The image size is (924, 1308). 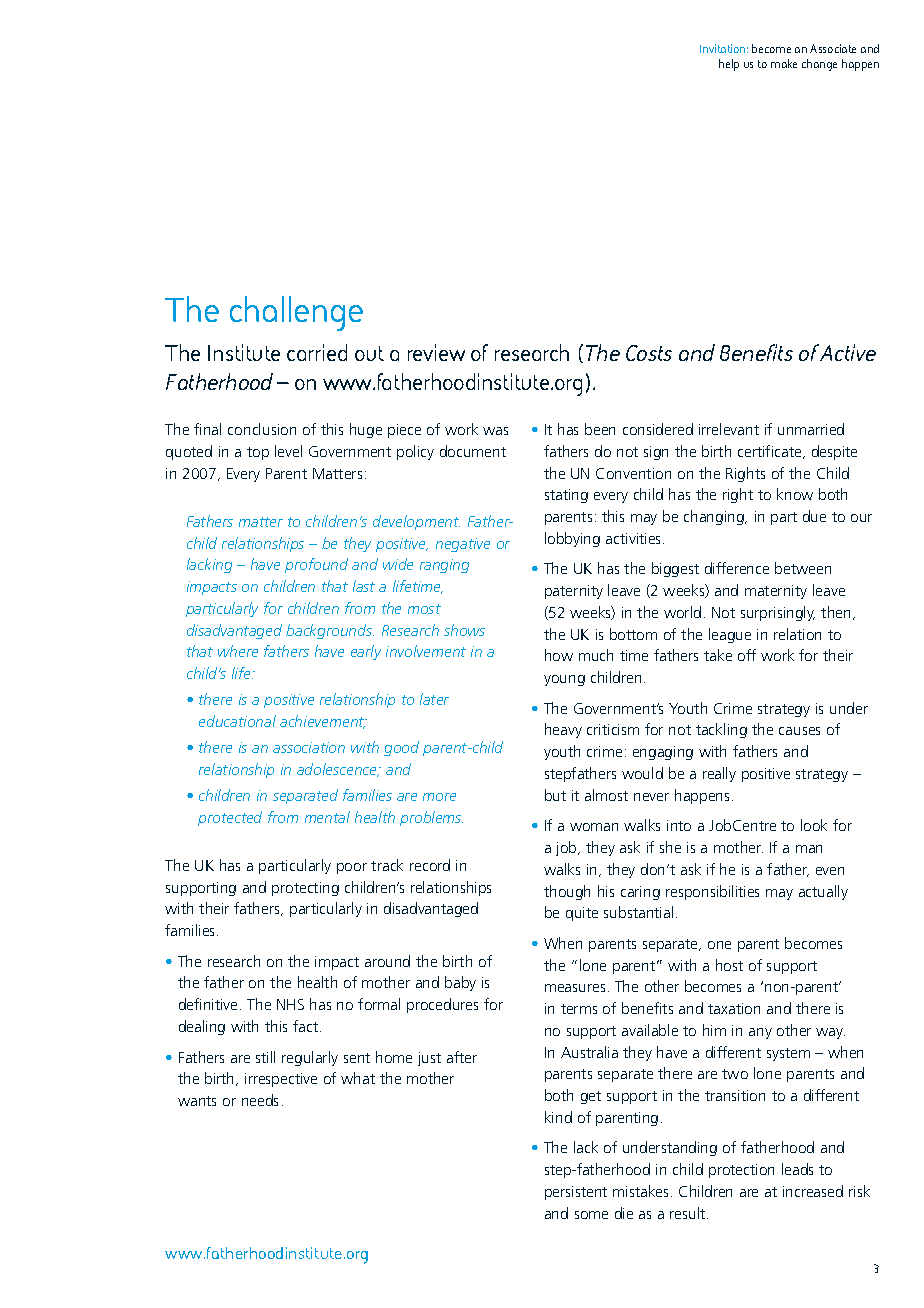 What do you see at coordinates (784, 63) in the page?
I see `make` at bounding box center [784, 63].
